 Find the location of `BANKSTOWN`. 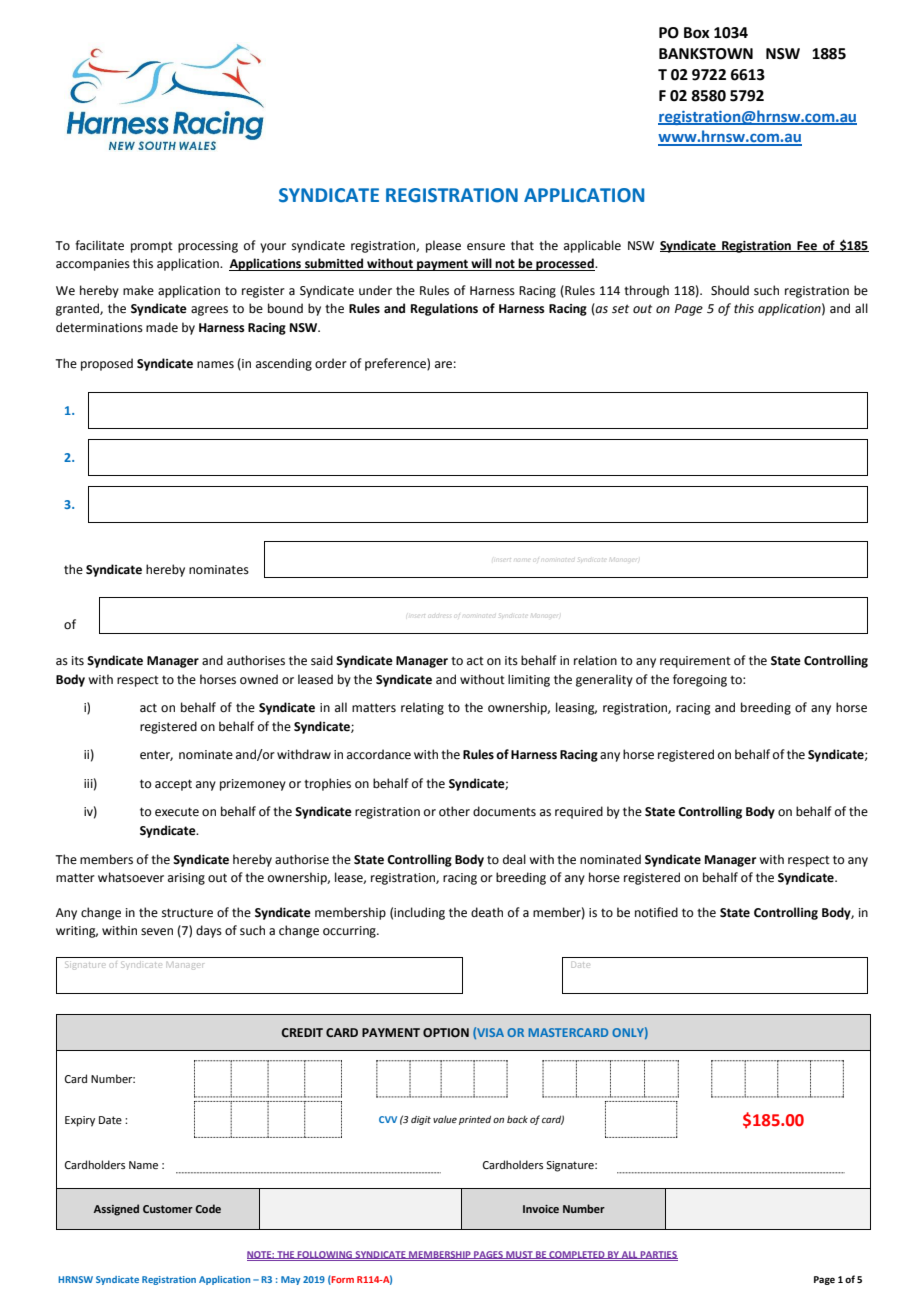

BANKSTOWN is located at coordinates (706, 54).
